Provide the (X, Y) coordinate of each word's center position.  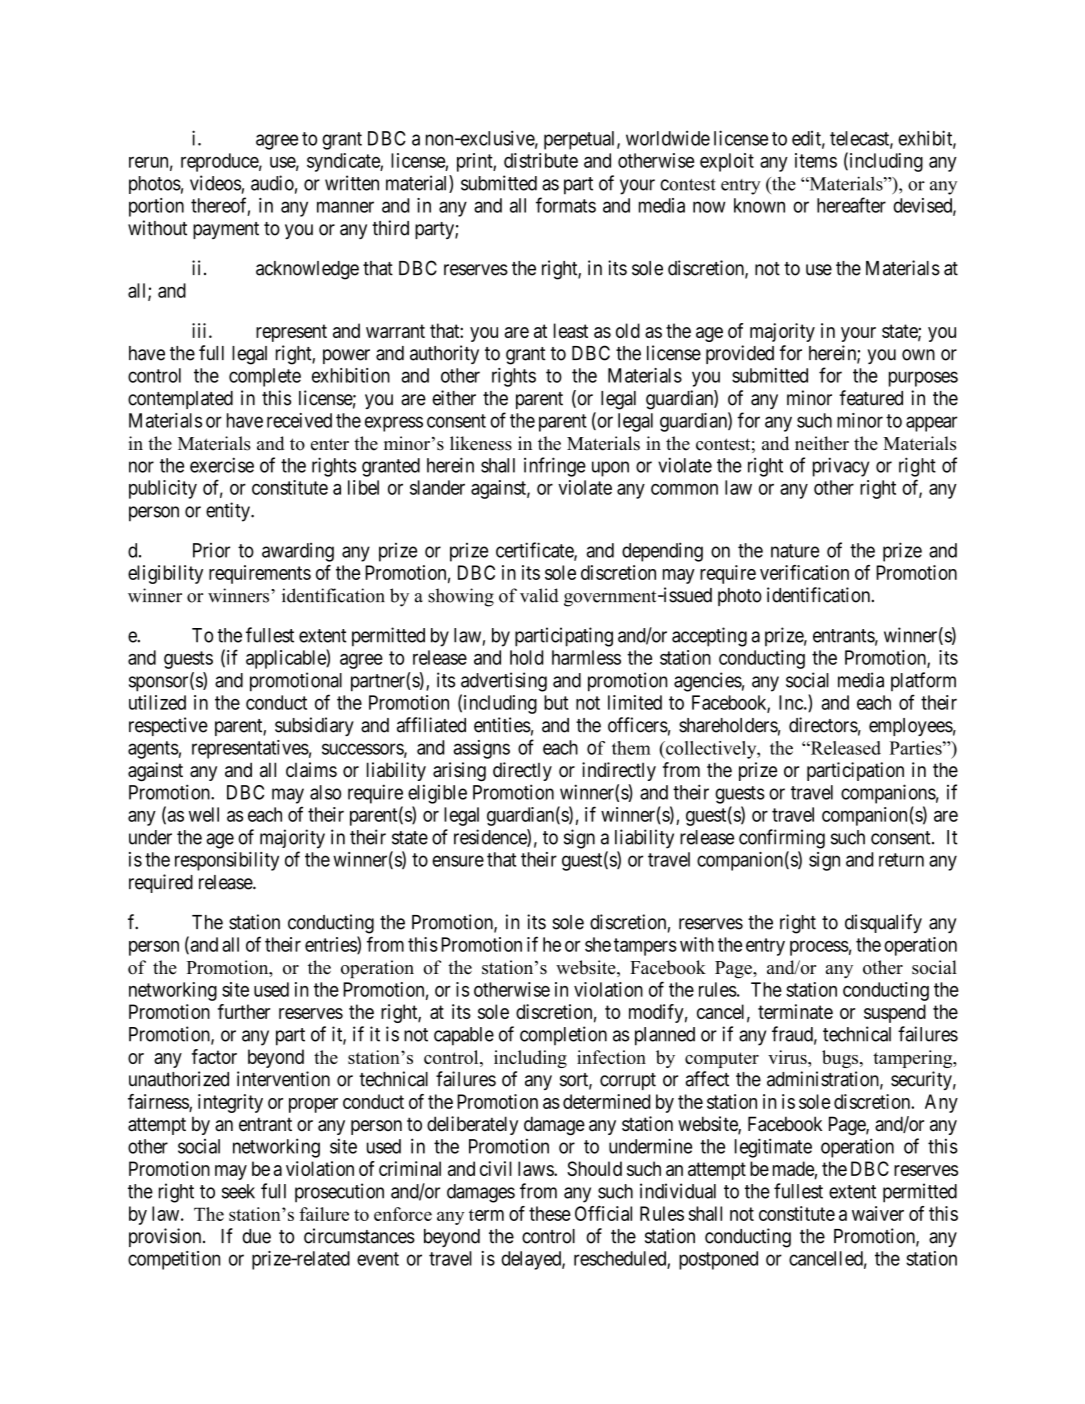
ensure (458, 861)
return (901, 860)
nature (795, 551)
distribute (541, 160)
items (816, 160)
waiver (878, 1213)
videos (215, 183)
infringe (555, 467)
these (550, 1213)
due (256, 1236)
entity (229, 512)
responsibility (227, 861)
